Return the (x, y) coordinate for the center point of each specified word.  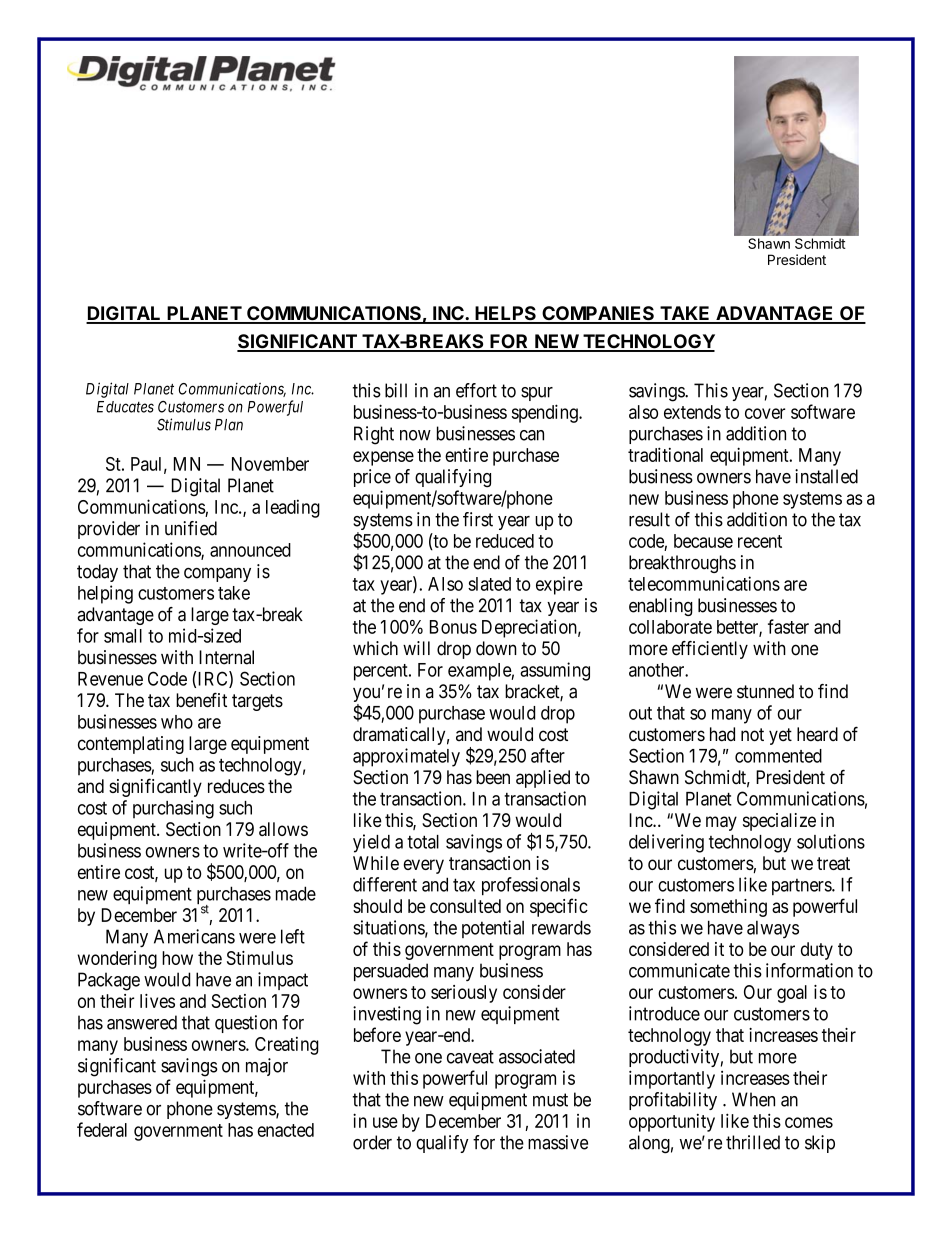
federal (102, 1129)
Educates (125, 407)
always (773, 930)
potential (493, 929)
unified (191, 528)
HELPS (505, 314)
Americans (194, 936)
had (722, 734)
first (478, 519)
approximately (406, 757)
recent (760, 541)
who (177, 722)
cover (765, 413)
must (550, 1100)
